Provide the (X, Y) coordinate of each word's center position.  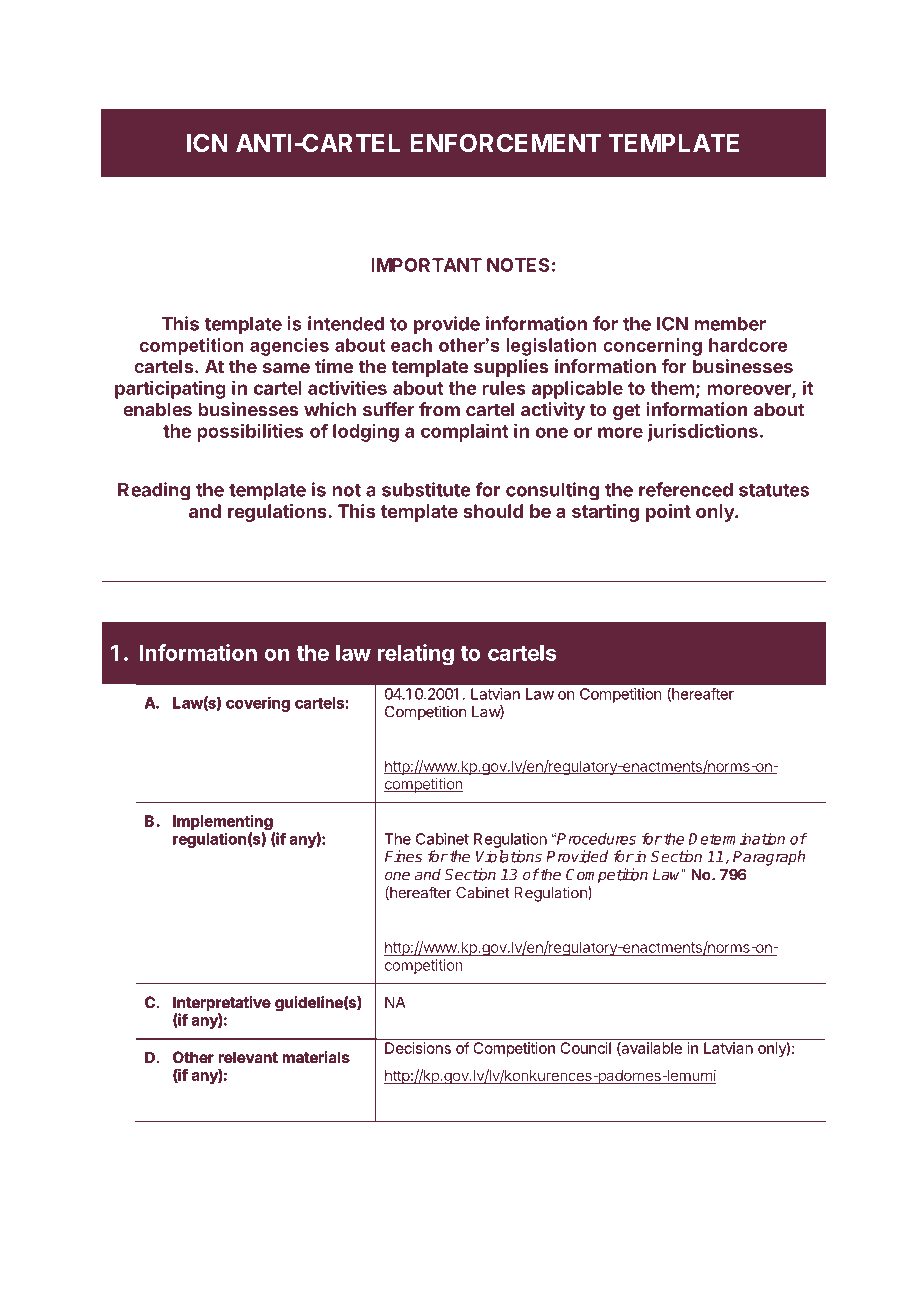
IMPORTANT (427, 265)
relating (415, 655)
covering (258, 704)
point (668, 513)
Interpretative (222, 1005)
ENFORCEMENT (505, 142)
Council (586, 1048)
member (730, 324)
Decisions (418, 1048)
